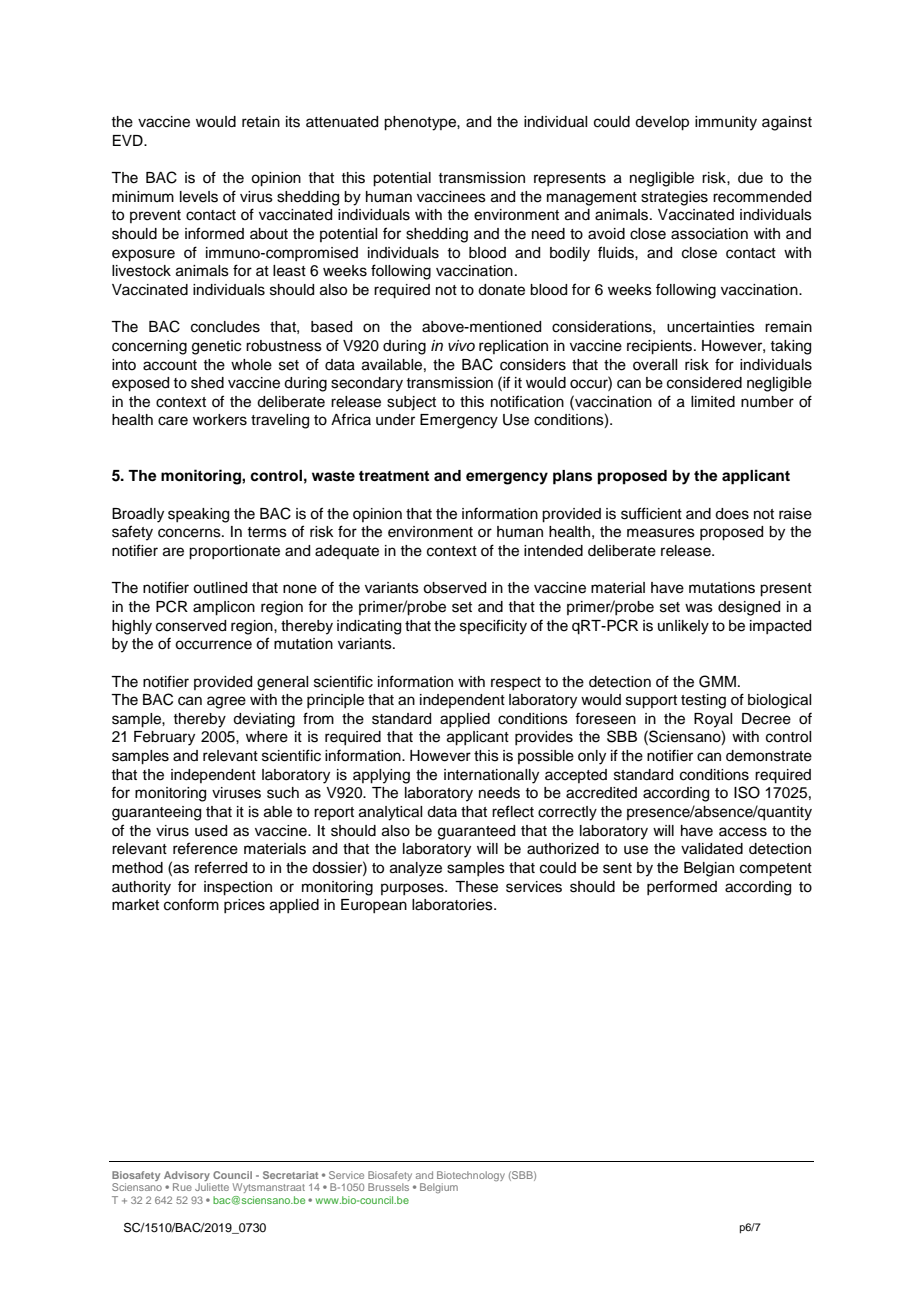  I want to click on immunity, so click(726, 123).
